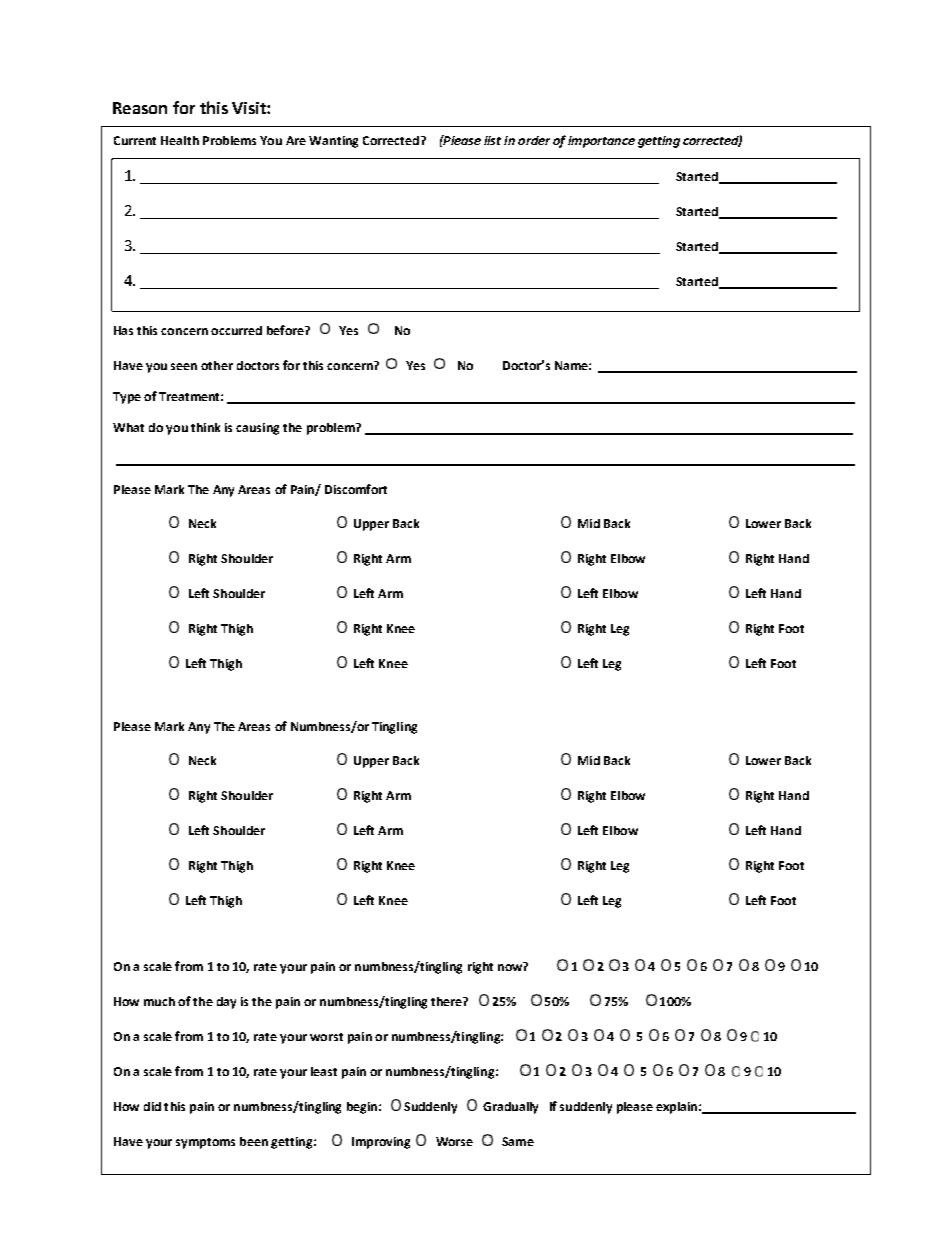 The width and height of the document is (952, 1233). Describe the element at coordinates (180, 140) in the document. I see `Health` at that location.
